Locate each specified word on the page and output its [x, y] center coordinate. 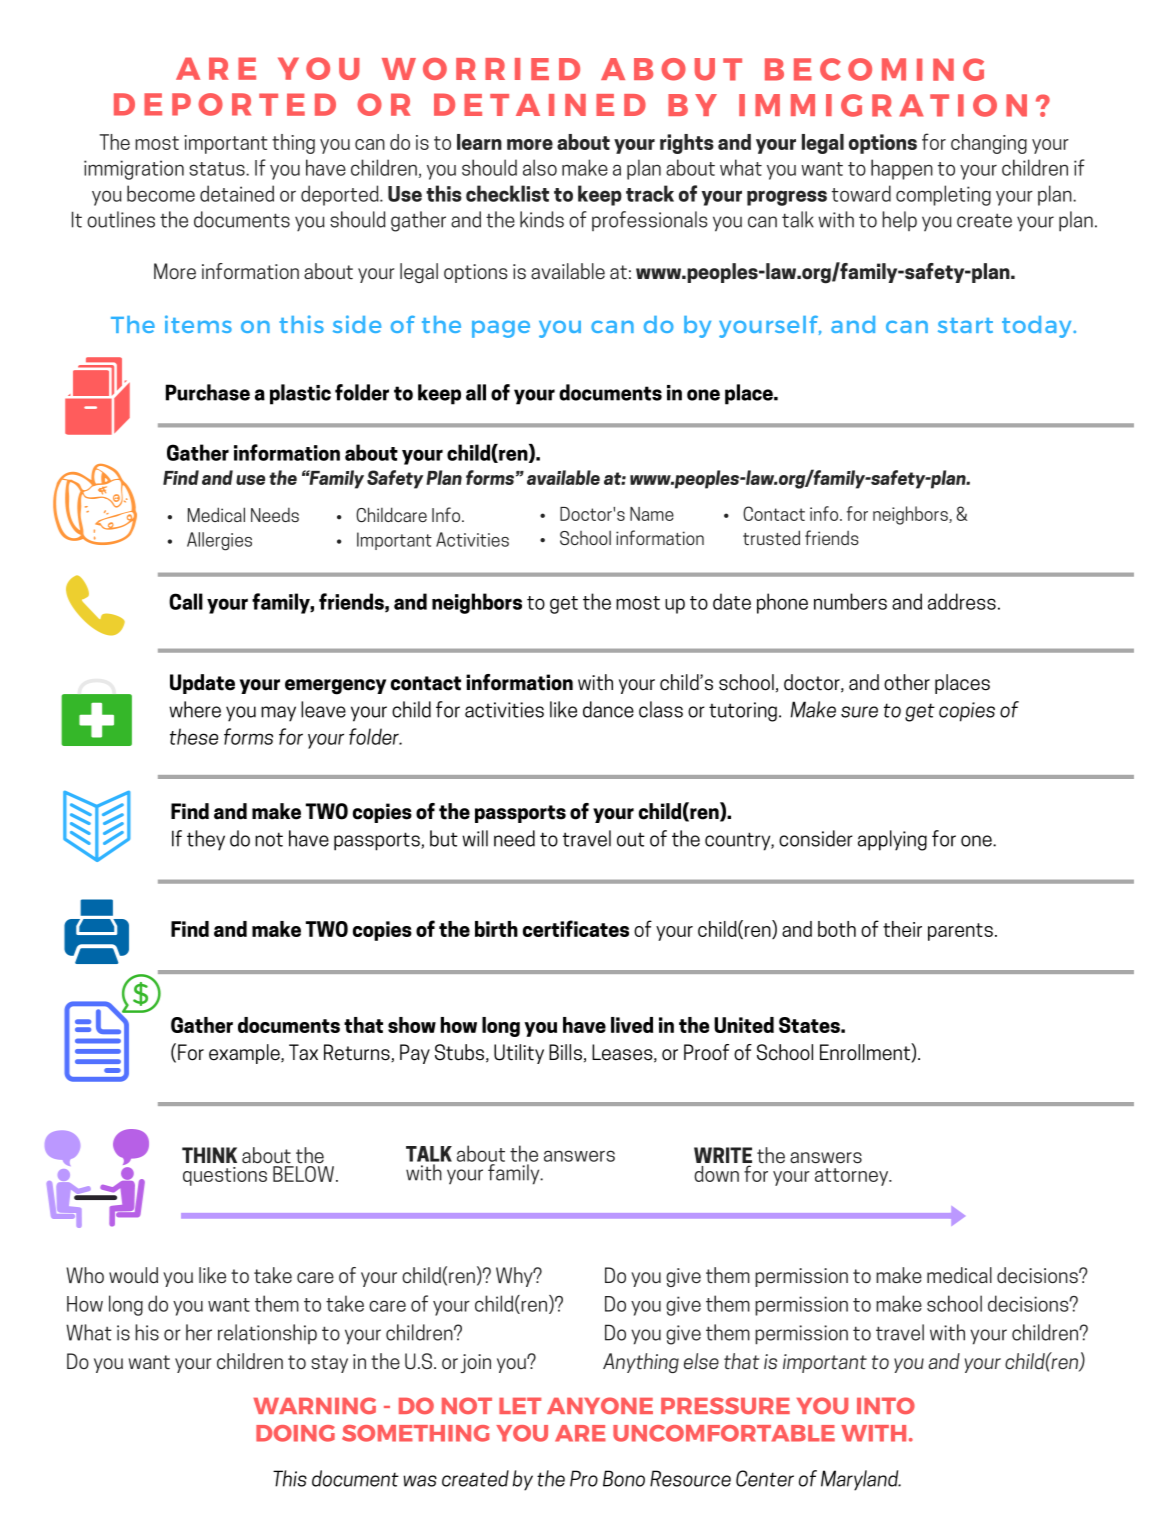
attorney [853, 1177]
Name [652, 514]
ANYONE [600, 1405]
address [962, 601]
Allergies [219, 541]
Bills [565, 1052]
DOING [295, 1433]
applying [892, 840]
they [206, 840]
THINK [209, 1155]
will [475, 838]
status [218, 169]
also [540, 167]
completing [943, 195]
